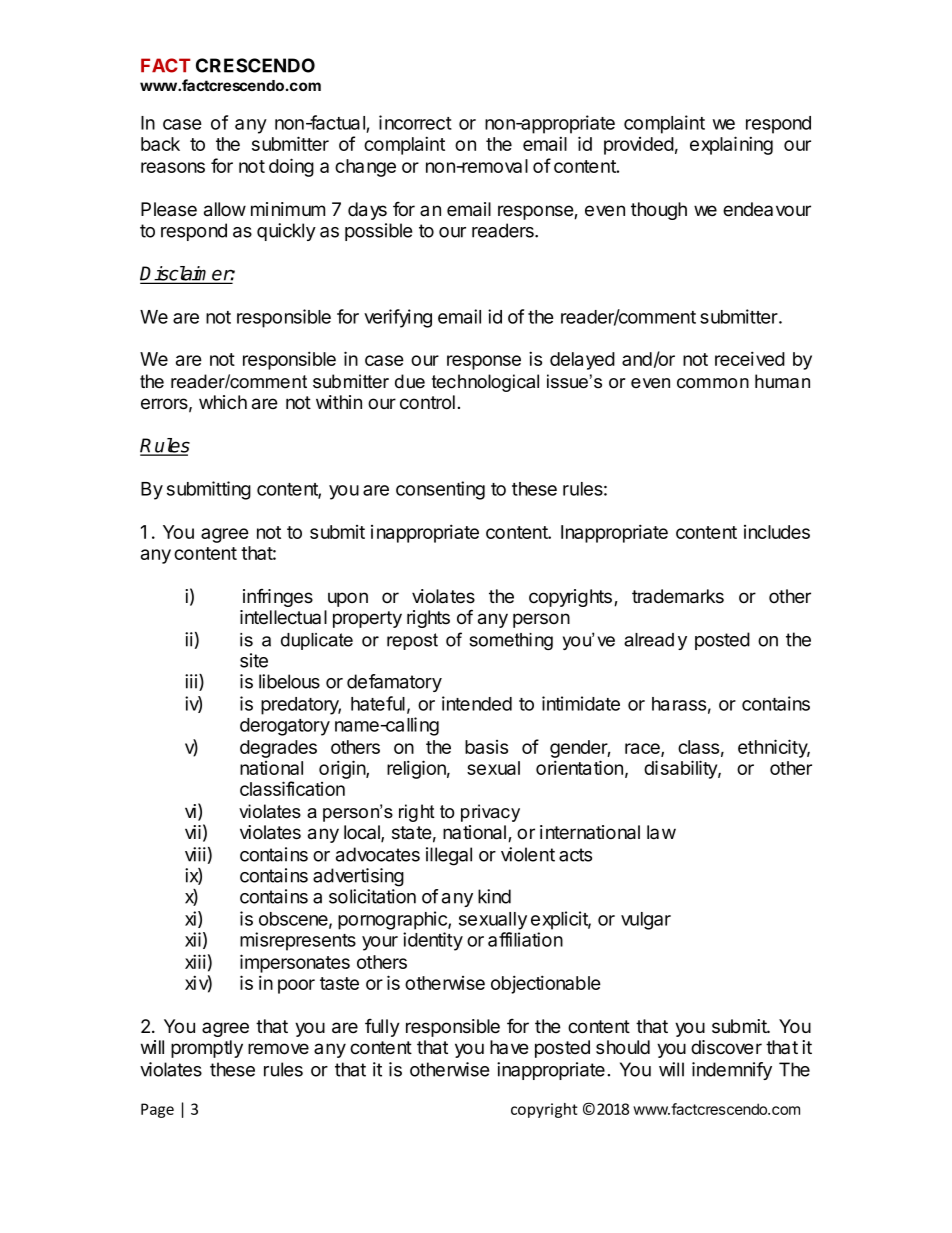  What do you see at coordinates (509, 1047) in the page?
I see `have` at bounding box center [509, 1047].
